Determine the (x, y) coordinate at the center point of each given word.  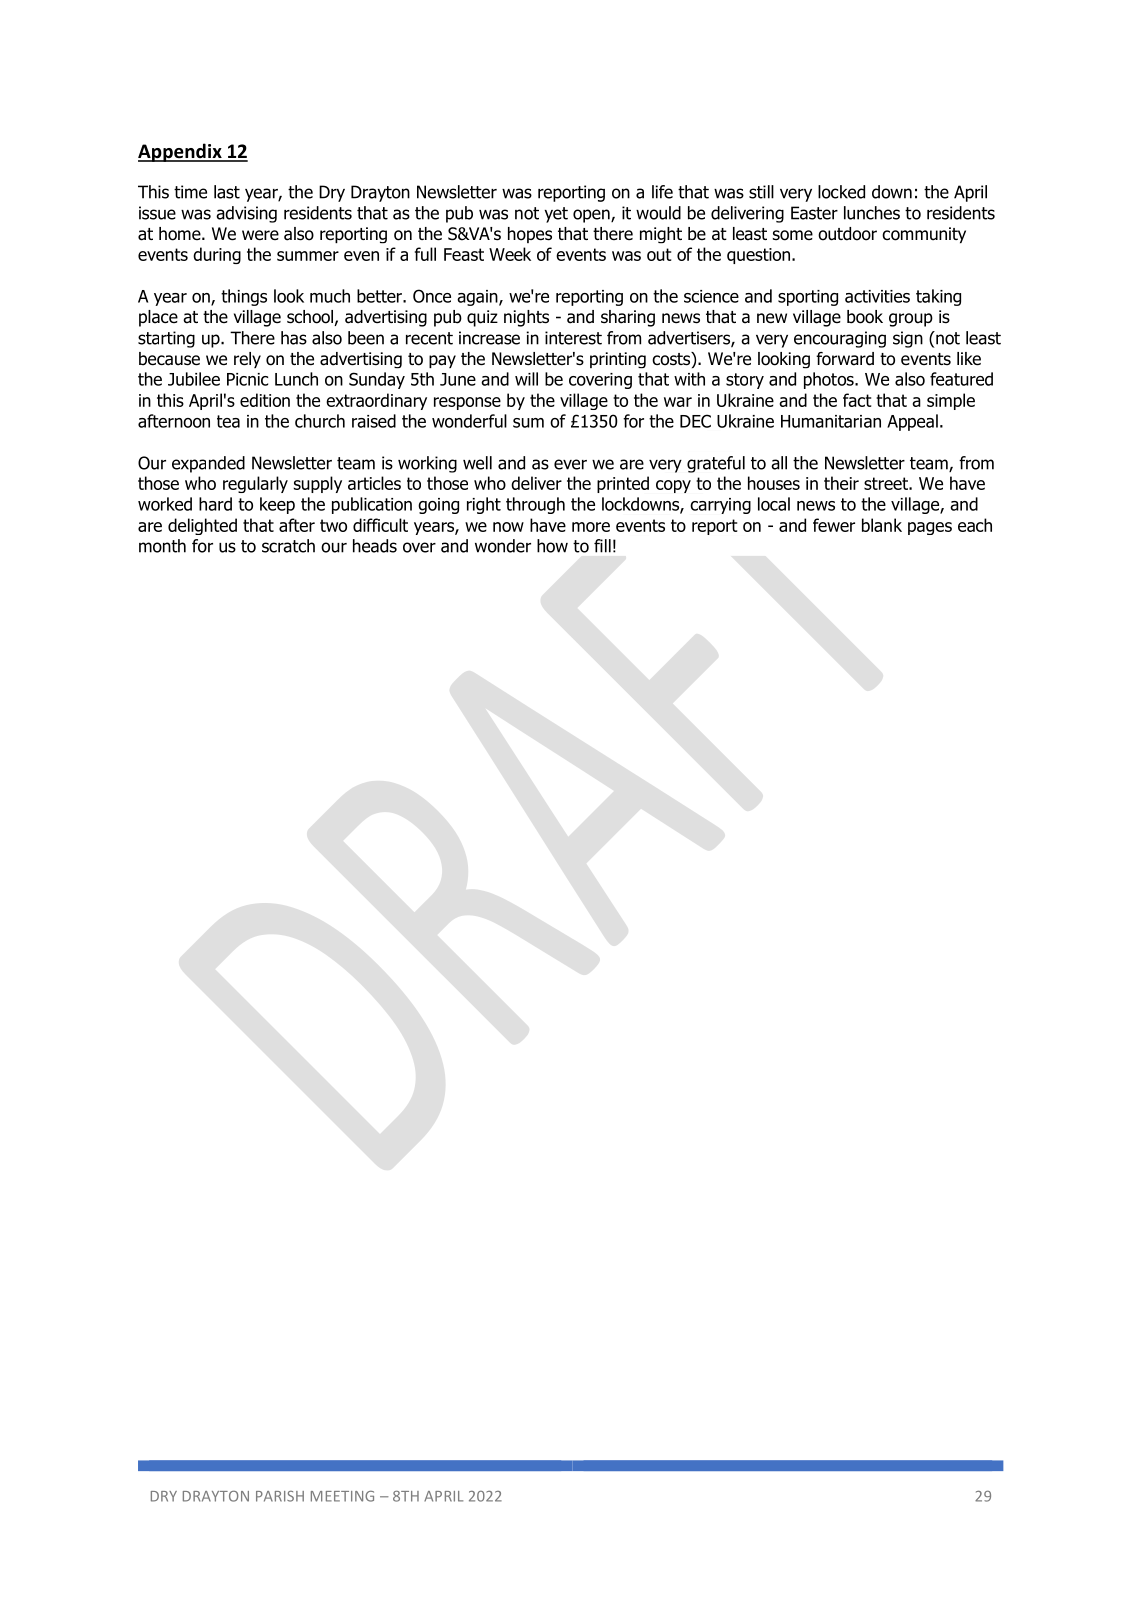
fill (602, 546)
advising (246, 214)
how (552, 546)
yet (556, 215)
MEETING (342, 1496)
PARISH (280, 1496)
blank (882, 525)
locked (841, 192)
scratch (288, 546)
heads (375, 546)
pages (930, 528)
